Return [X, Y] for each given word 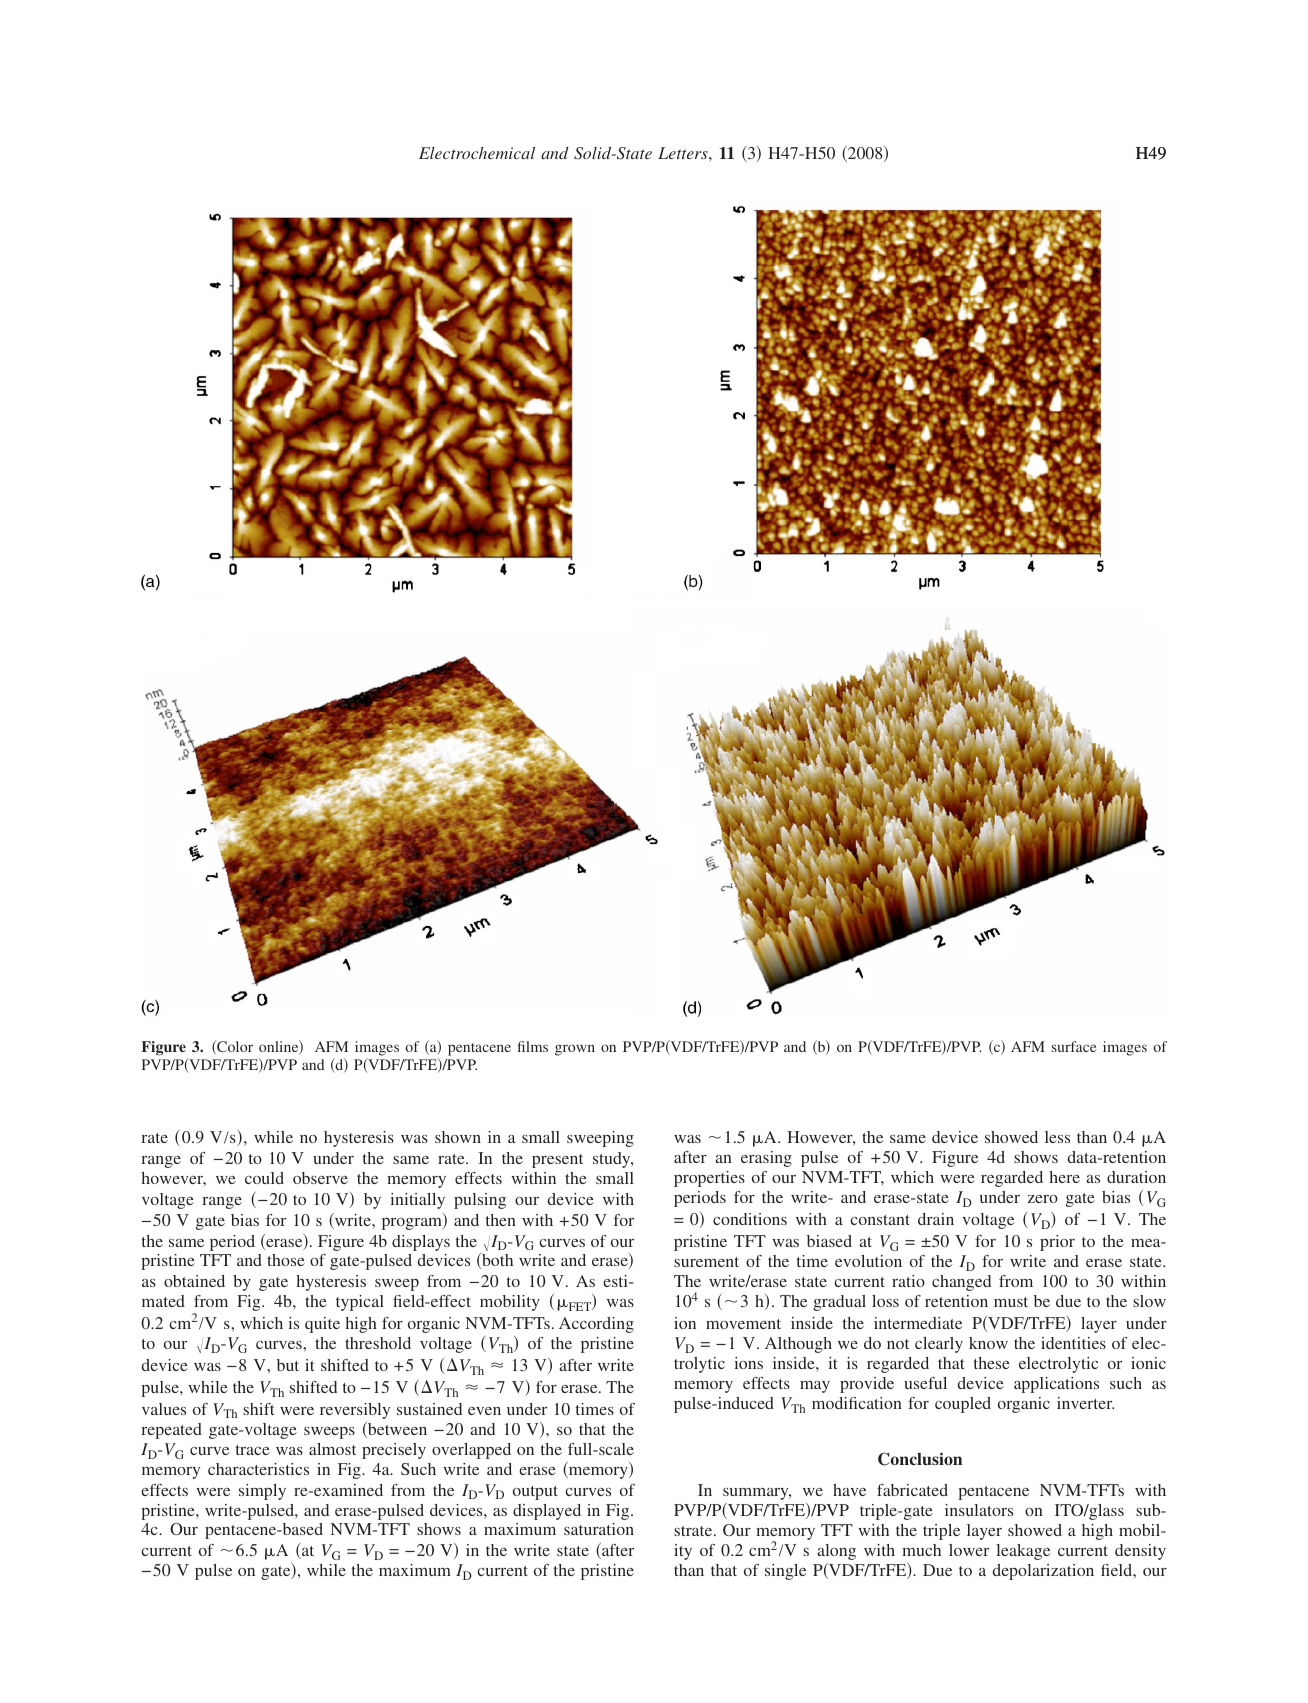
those [286, 1260]
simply [262, 1492]
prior [1057, 1243]
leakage [1023, 1552]
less [1057, 1137]
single [785, 1572]
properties [709, 1179]
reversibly [355, 1411]
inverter [1085, 1403]
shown [458, 1137]
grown [575, 1050]
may [815, 1387]
